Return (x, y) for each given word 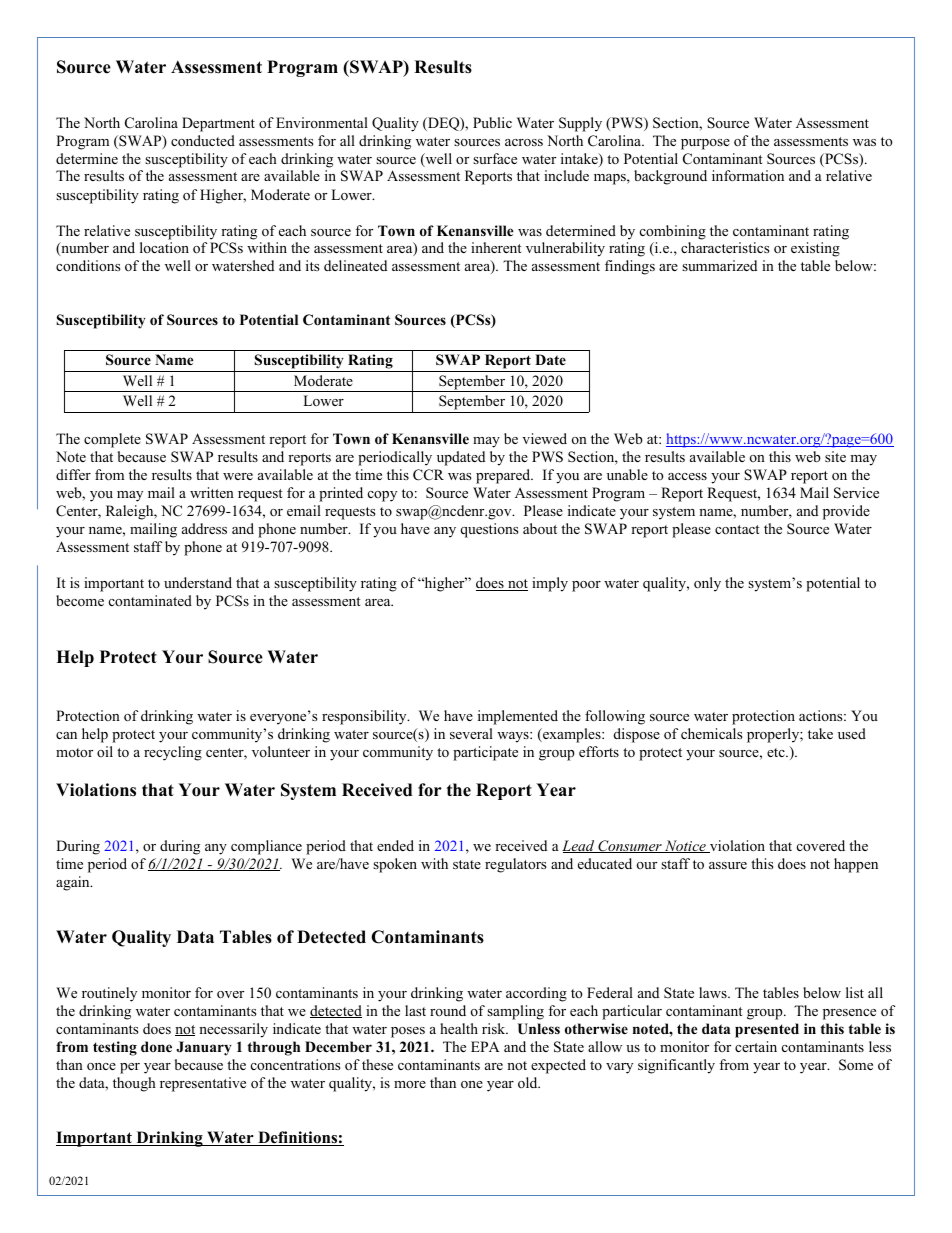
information (748, 175)
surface (495, 158)
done (156, 1046)
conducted (203, 141)
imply (550, 584)
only (707, 584)
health (459, 1028)
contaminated (150, 600)
